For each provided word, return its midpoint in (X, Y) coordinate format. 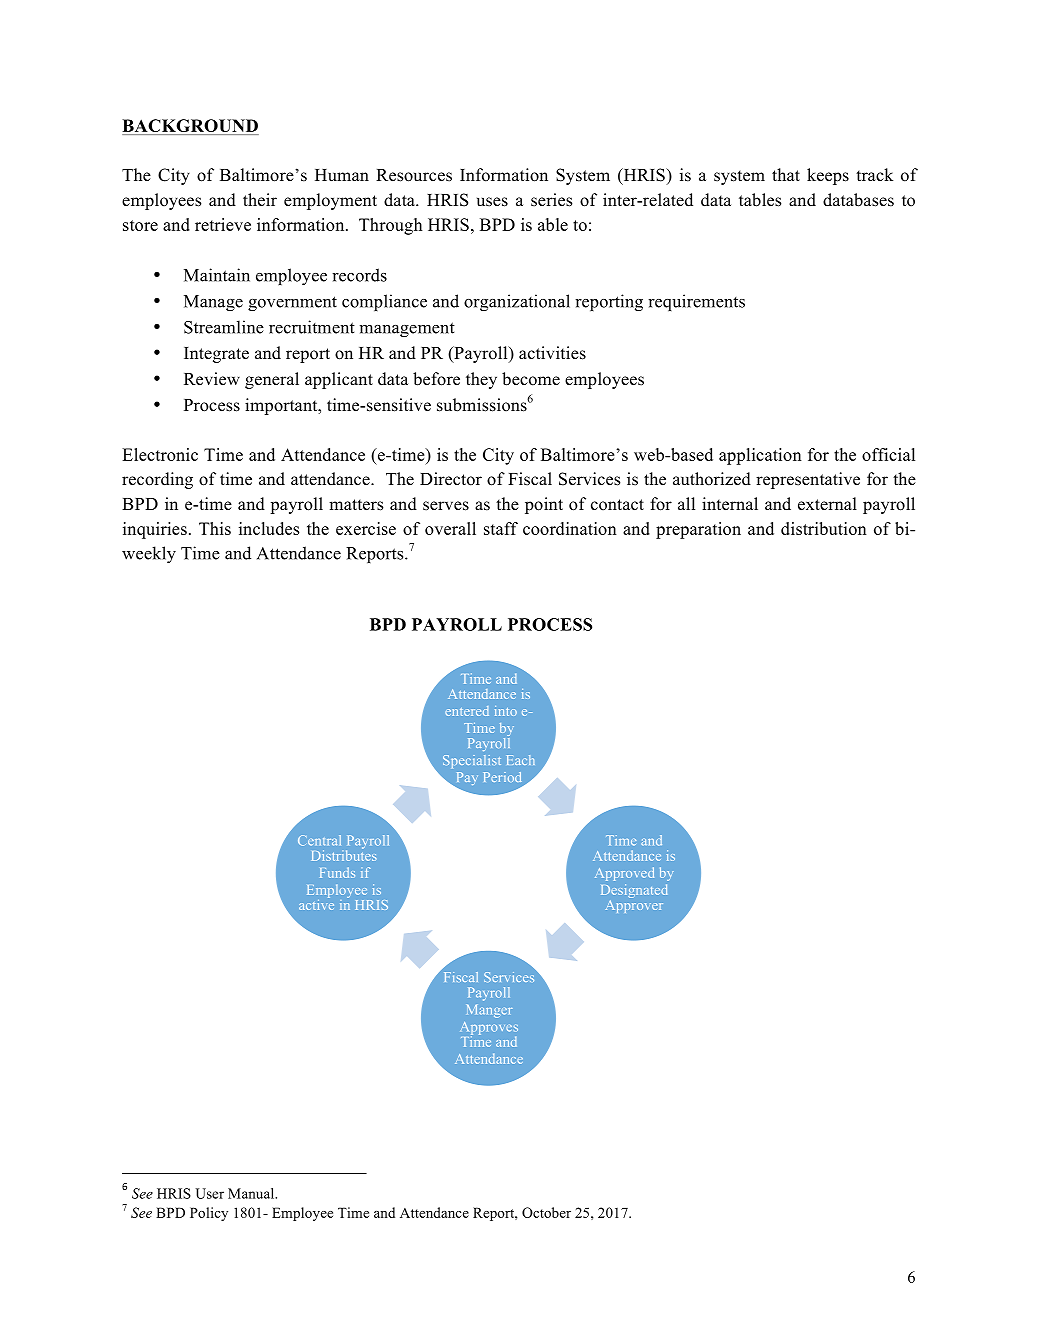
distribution (824, 528)
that (786, 174)
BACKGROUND (190, 127)
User (210, 1193)
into (506, 711)
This (215, 528)
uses (492, 202)
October (546, 1212)
